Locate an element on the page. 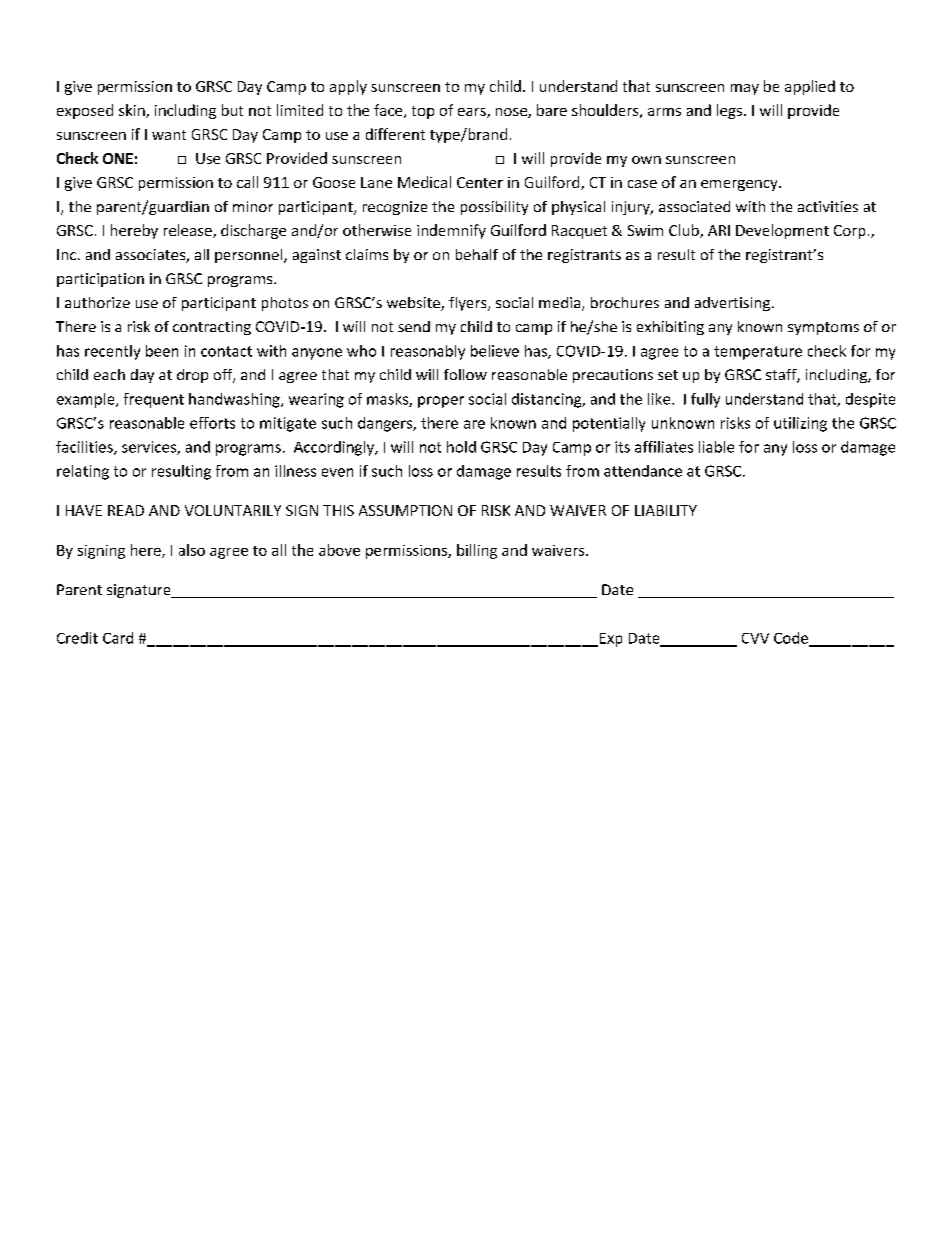  Card is located at coordinates (118, 638).
